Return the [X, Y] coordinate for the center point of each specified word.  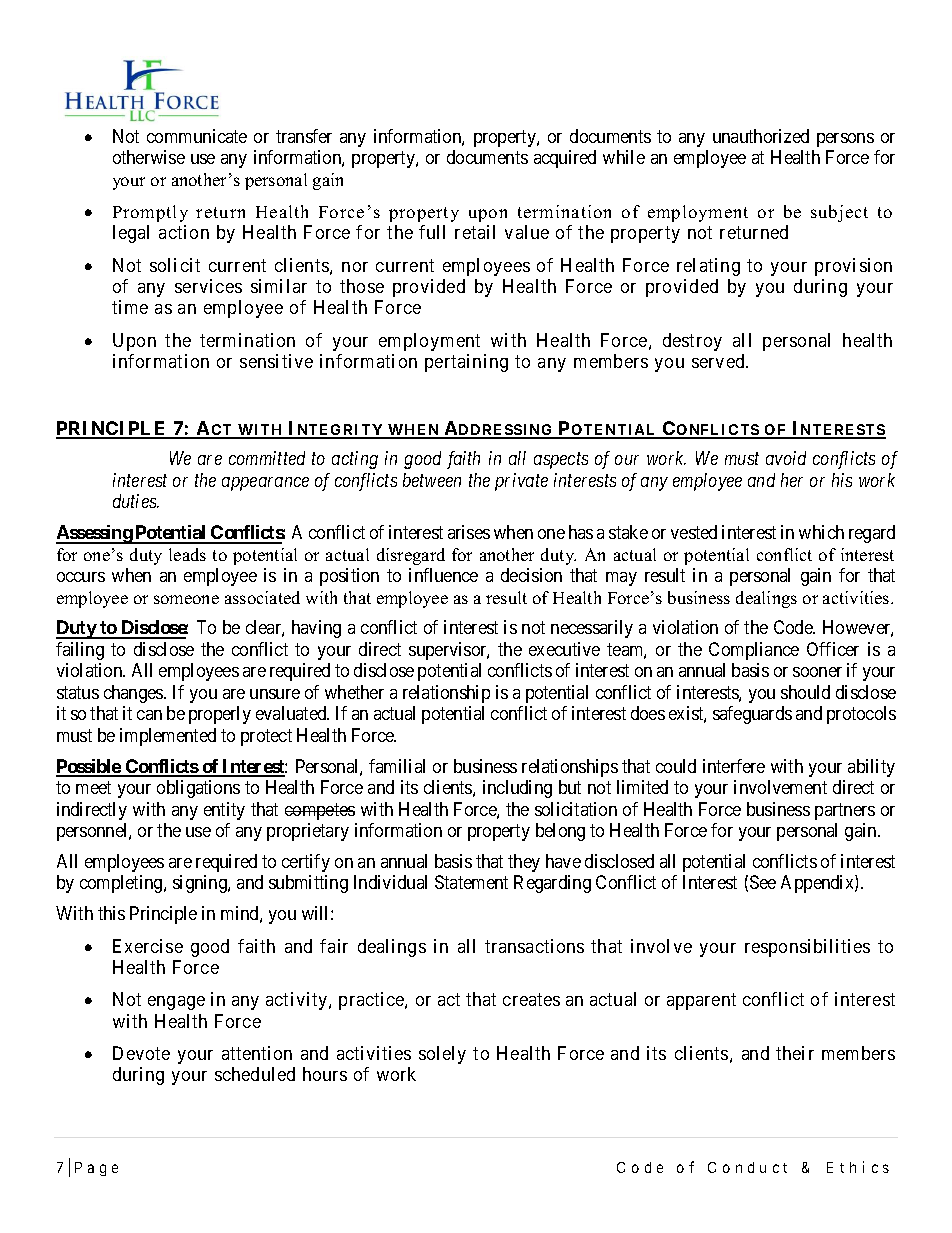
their [795, 1053]
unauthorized [761, 136]
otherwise [149, 157]
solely [442, 1055]
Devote [141, 1053]
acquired [565, 159]
